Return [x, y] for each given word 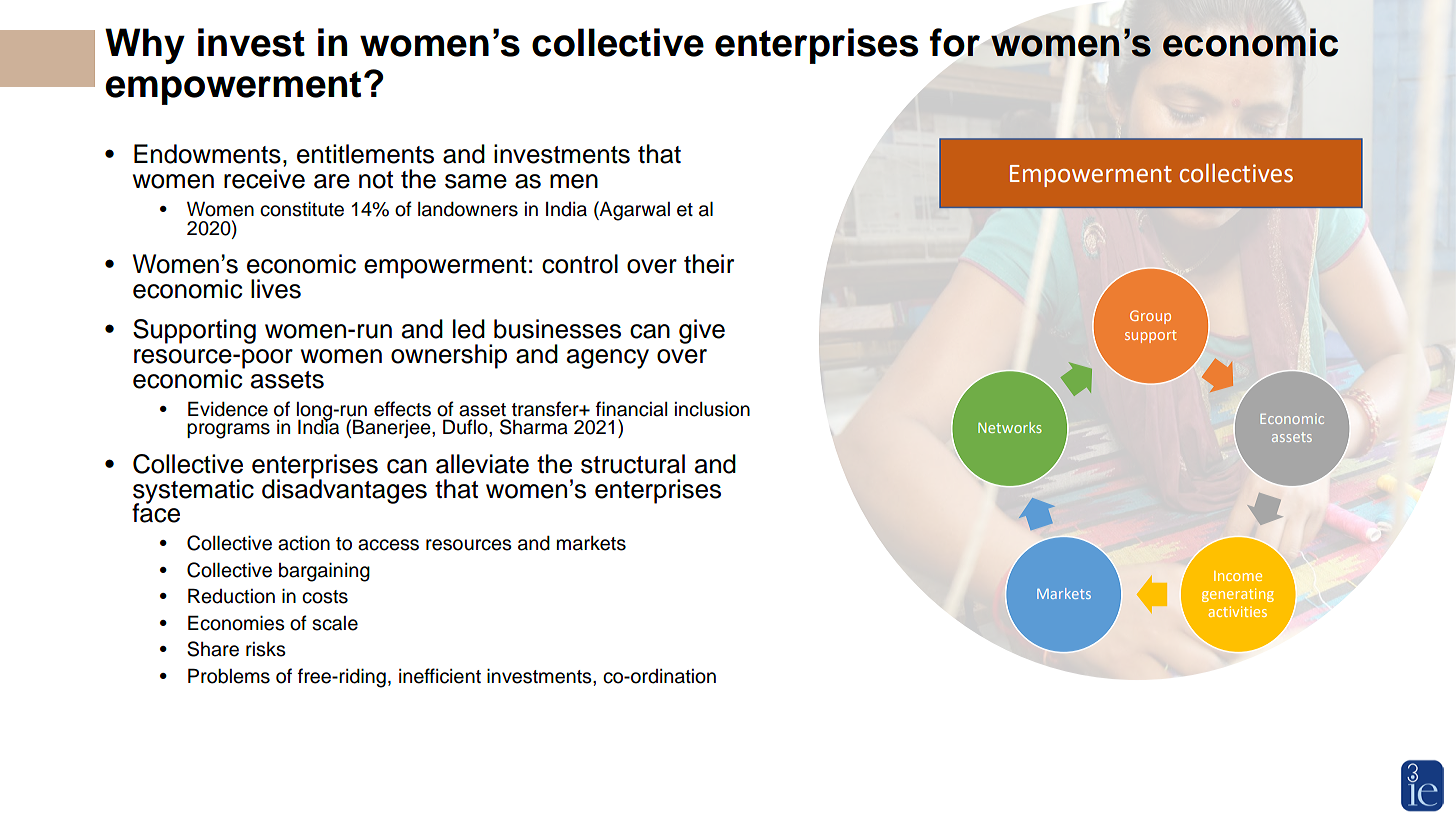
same [476, 181]
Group [1150, 317]
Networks [1010, 427]
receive [264, 179]
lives [276, 289]
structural [633, 464]
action [304, 543]
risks [266, 649]
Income [1238, 576]
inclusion [712, 409]
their [709, 264]
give [702, 331]
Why [145, 46]
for [955, 42]
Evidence [228, 409]
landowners [468, 209]
